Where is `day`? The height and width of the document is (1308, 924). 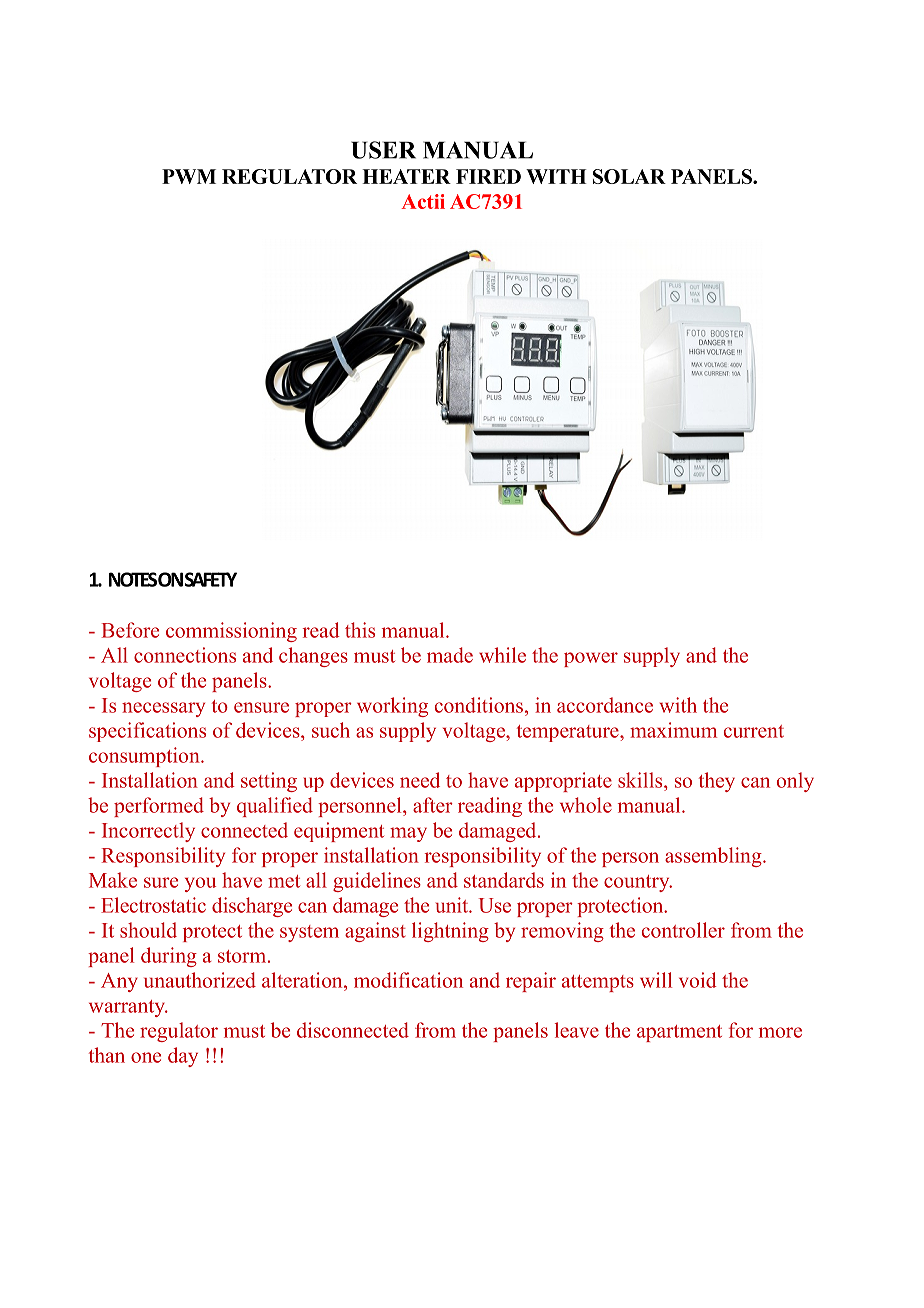 day is located at coordinates (183, 1057).
